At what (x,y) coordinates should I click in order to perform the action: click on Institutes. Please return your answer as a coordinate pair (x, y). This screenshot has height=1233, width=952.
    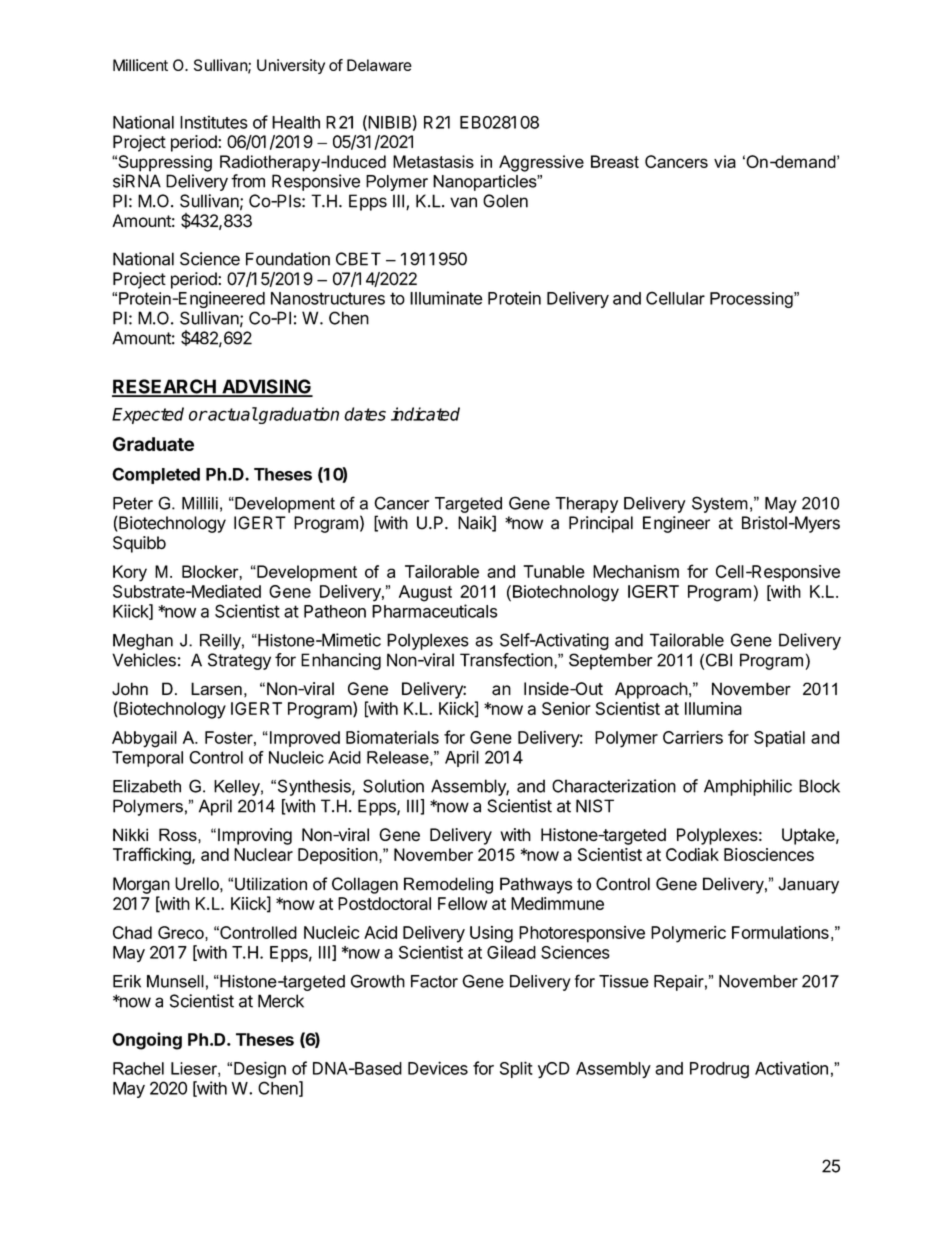
    Looking at the image, I should click on (214, 122).
